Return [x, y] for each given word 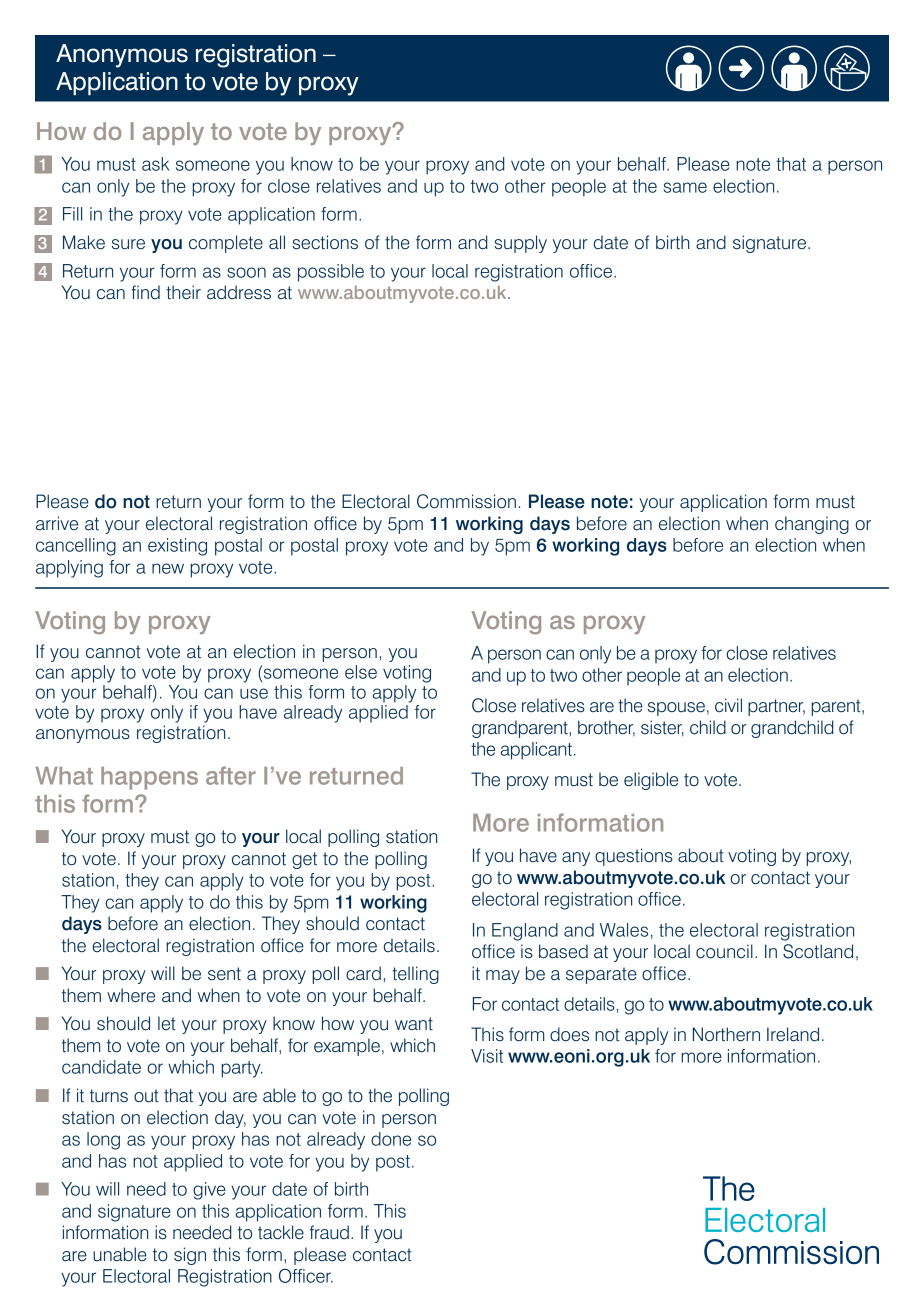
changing [812, 525]
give [209, 1191]
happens [149, 778]
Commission [466, 501]
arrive [57, 523]
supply [520, 244]
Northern [726, 1034]
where [131, 995]
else [361, 672]
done [391, 1139]
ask [155, 164]
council [724, 951]
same [685, 187]
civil [728, 705]
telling [415, 975]
